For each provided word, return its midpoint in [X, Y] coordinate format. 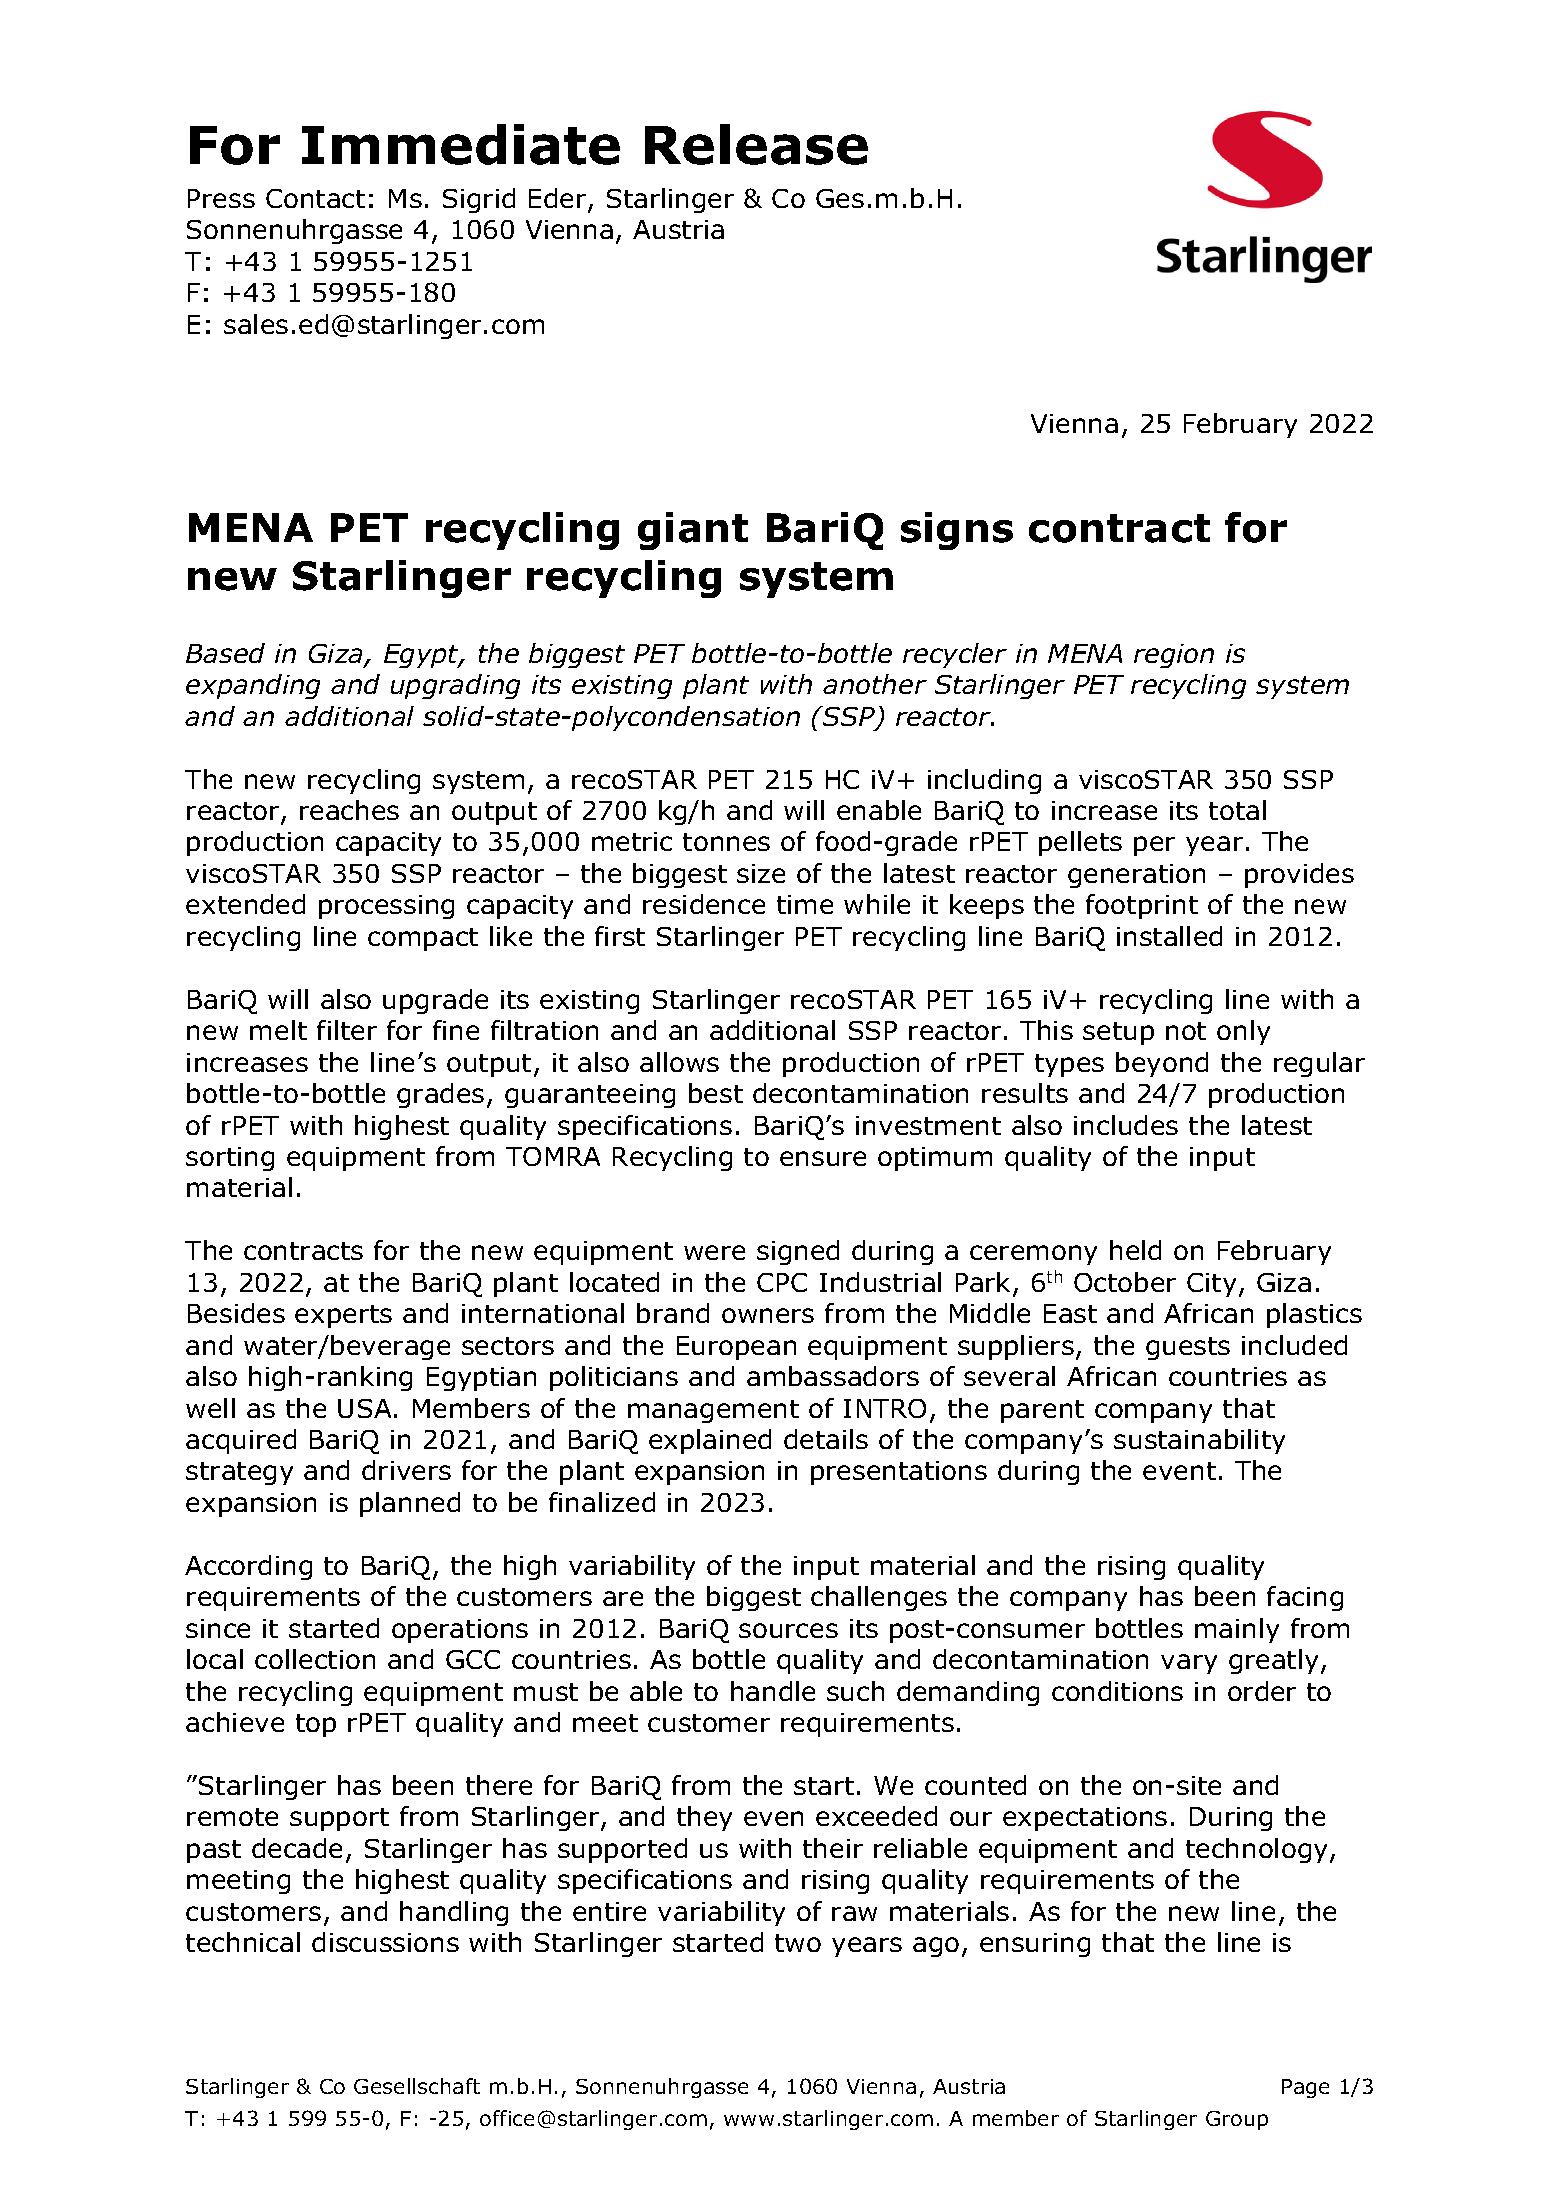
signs [957, 531]
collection [315, 1659]
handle [773, 1691]
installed [1169, 936]
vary [1189, 1664]
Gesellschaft [417, 2086]
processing [386, 907]
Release [756, 144]
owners [768, 1315]
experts [343, 1316]
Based [225, 653]
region [1174, 656]
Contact [315, 198]
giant [693, 531]
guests [1188, 1348]
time [805, 904]
